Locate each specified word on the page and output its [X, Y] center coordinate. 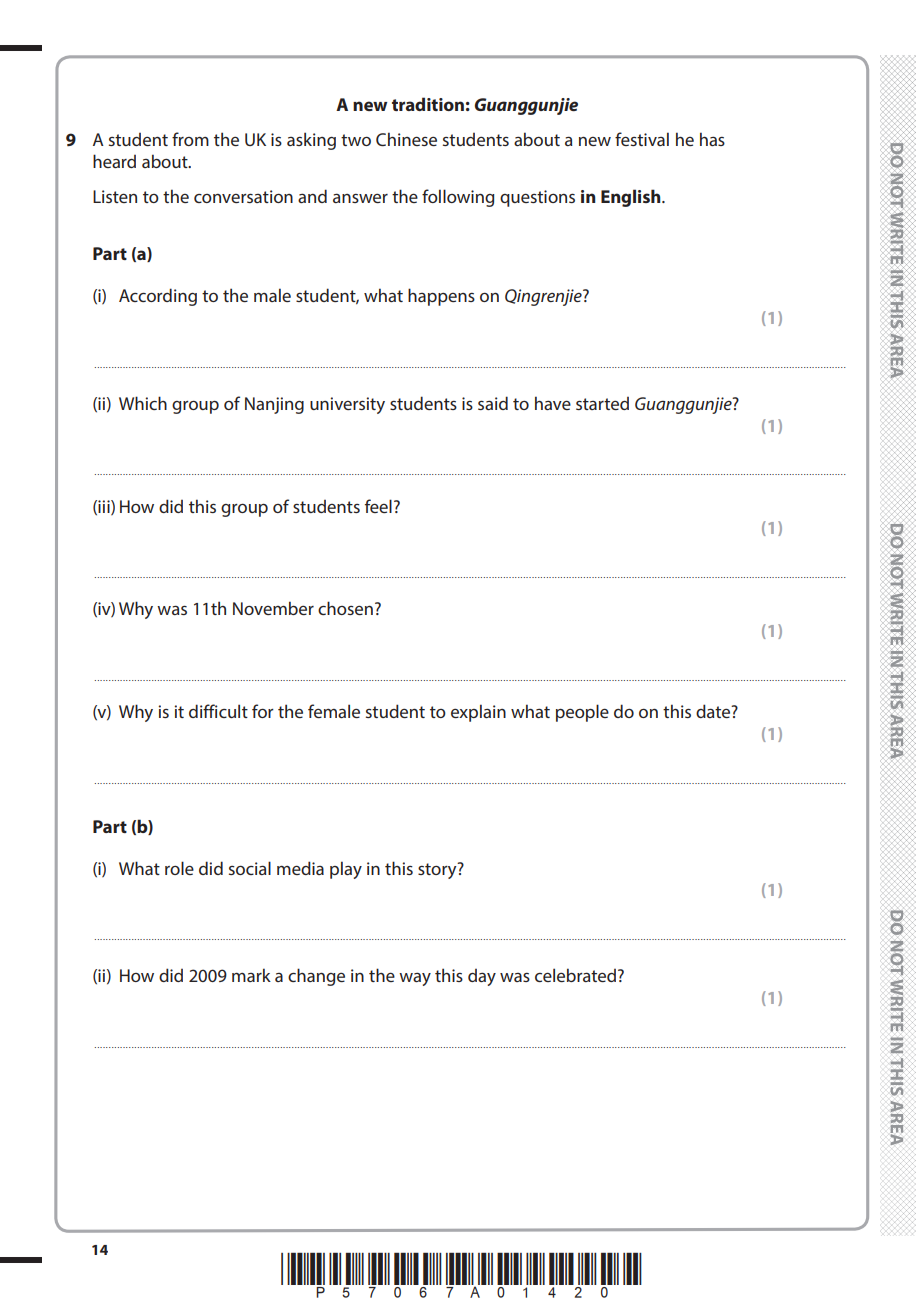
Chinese [406, 139]
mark [251, 975]
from [190, 139]
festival [642, 139]
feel [378, 506]
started [602, 403]
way [415, 979]
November [273, 608]
